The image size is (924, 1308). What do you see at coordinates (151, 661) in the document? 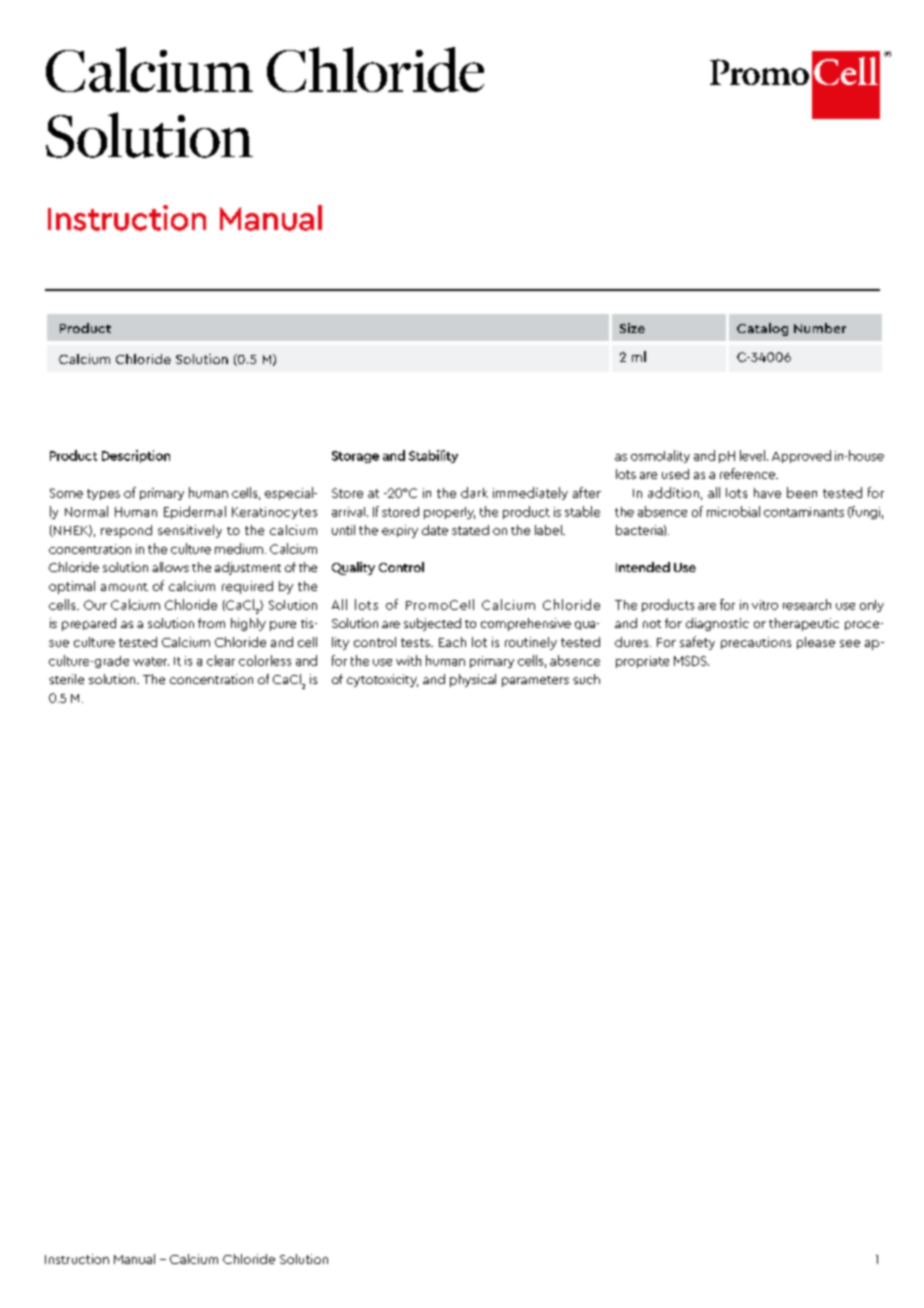
I see `water` at bounding box center [151, 661].
